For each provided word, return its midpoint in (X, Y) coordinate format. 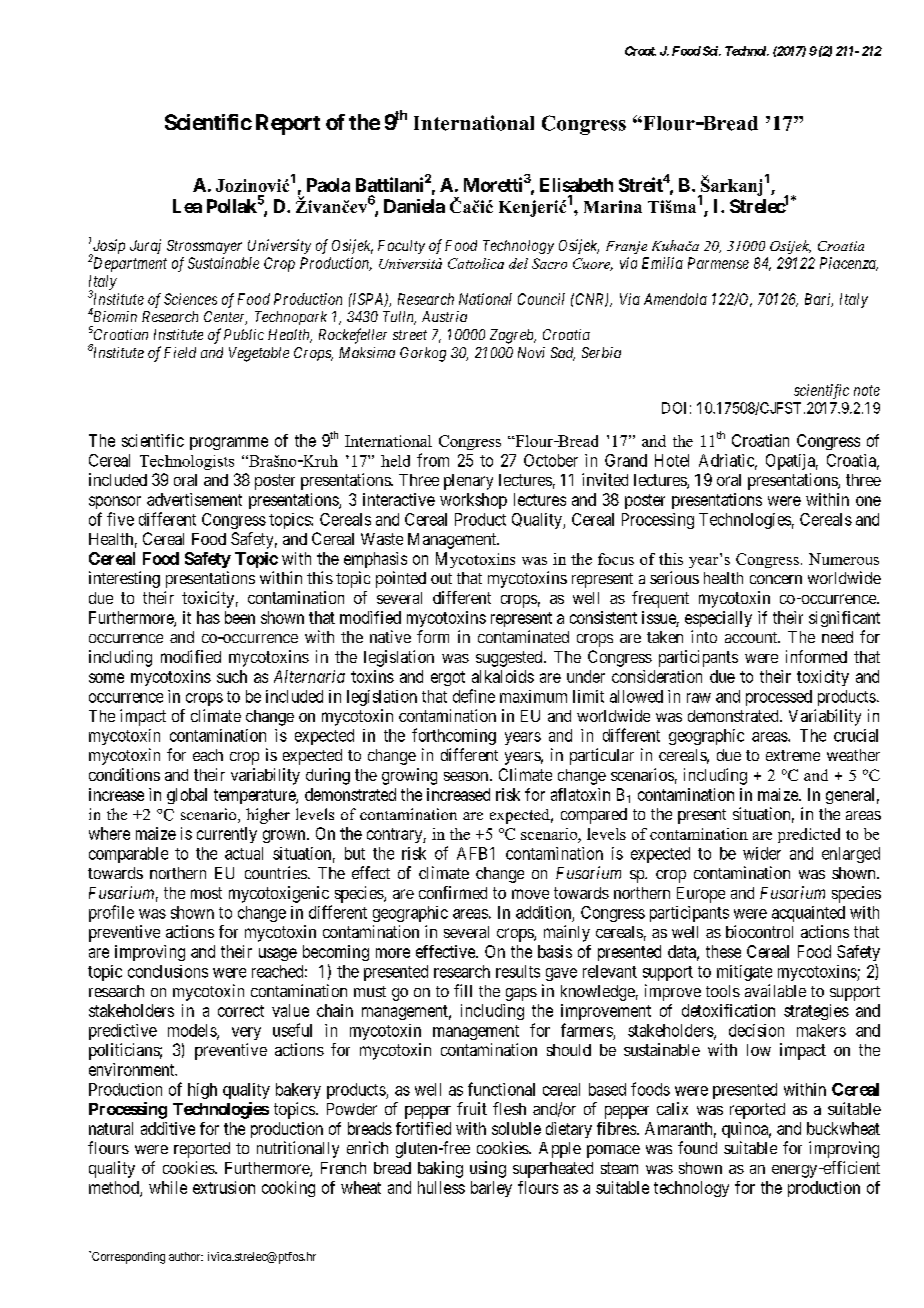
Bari (819, 300)
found (697, 1147)
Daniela (414, 206)
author (186, 1256)
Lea (187, 206)
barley (491, 1189)
